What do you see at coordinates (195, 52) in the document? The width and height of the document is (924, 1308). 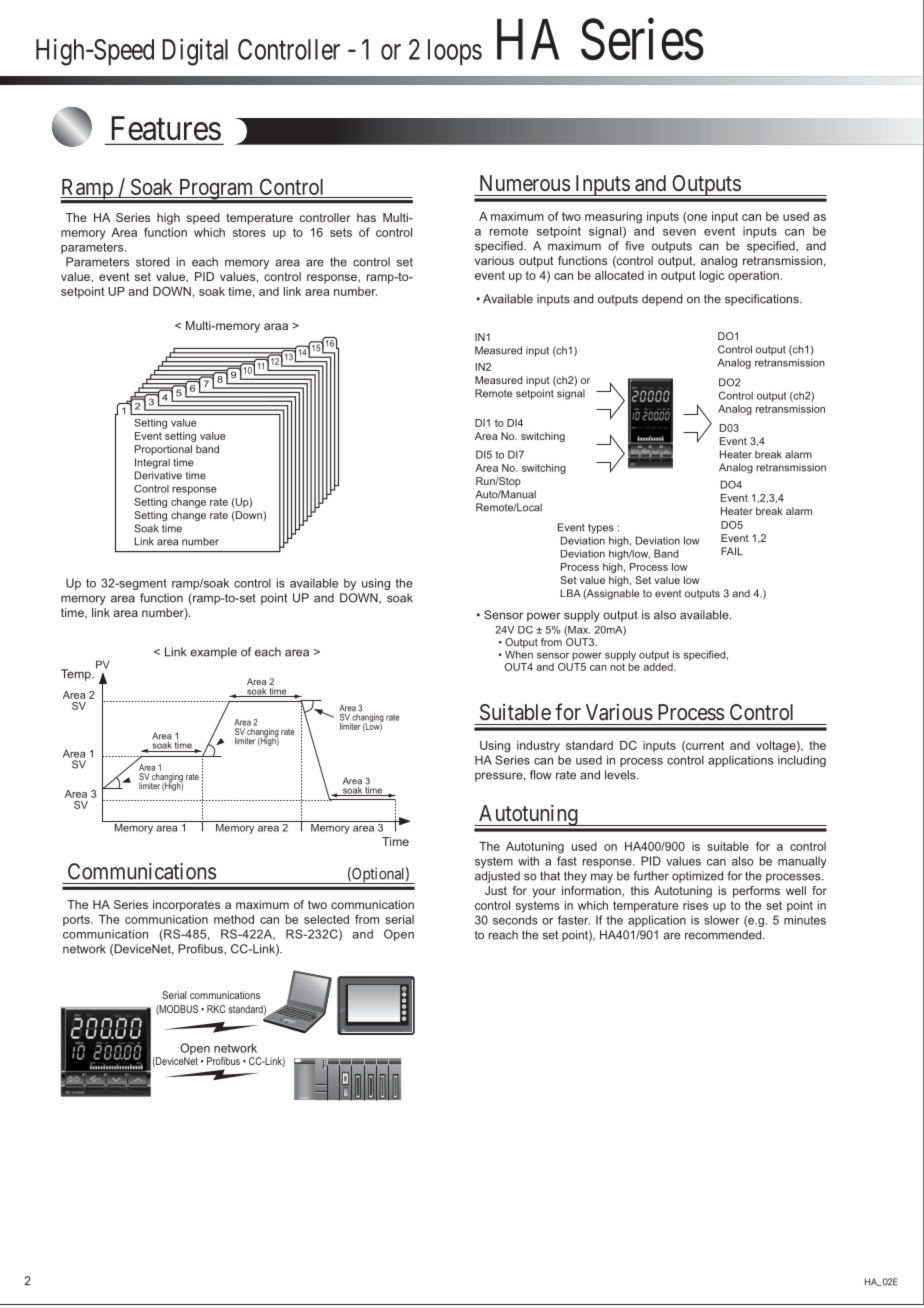 I see `Digital` at bounding box center [195, 52].
